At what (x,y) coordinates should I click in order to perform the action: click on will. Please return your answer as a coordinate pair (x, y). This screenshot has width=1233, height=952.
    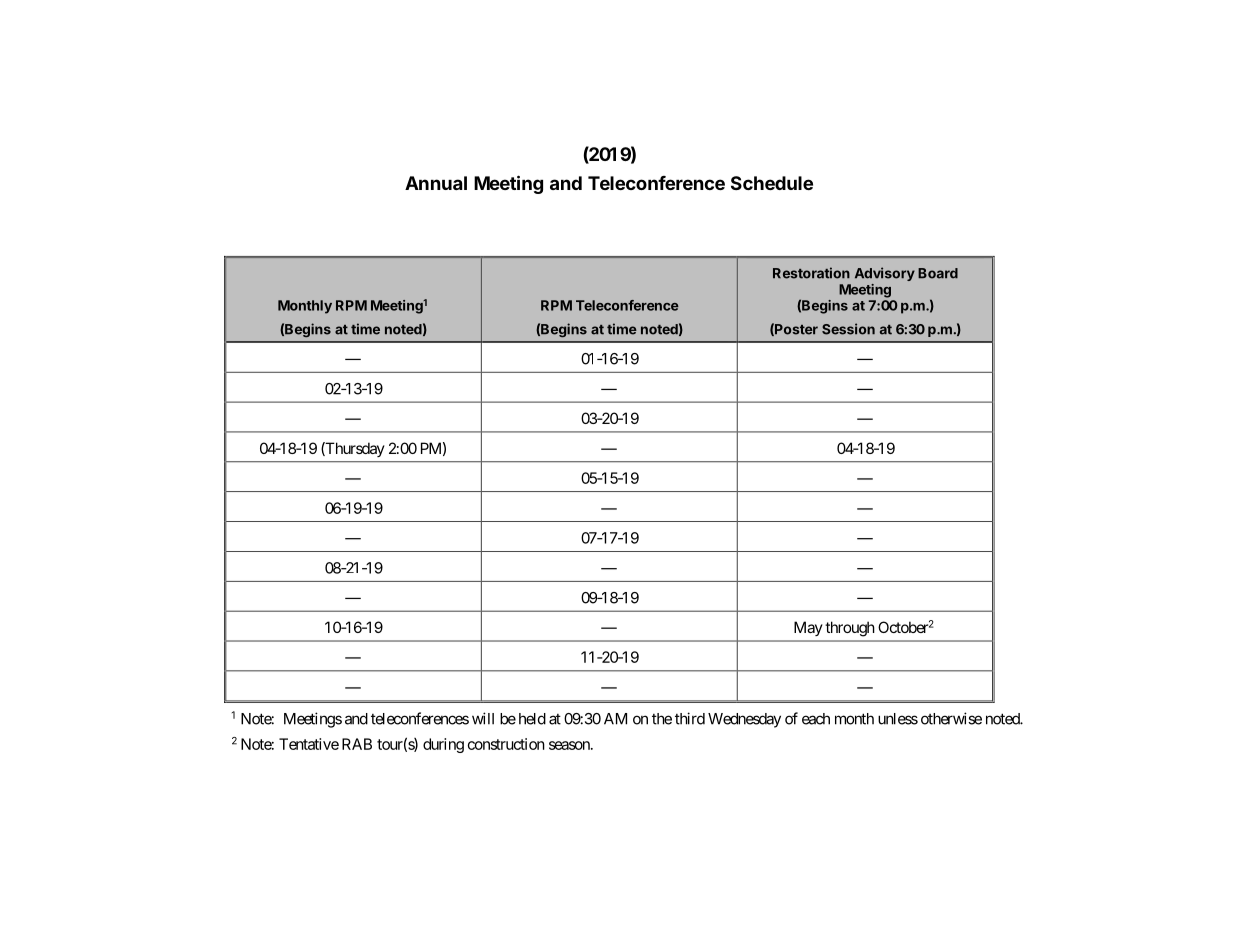
    Looking at the image, I should click on (483, 718).
